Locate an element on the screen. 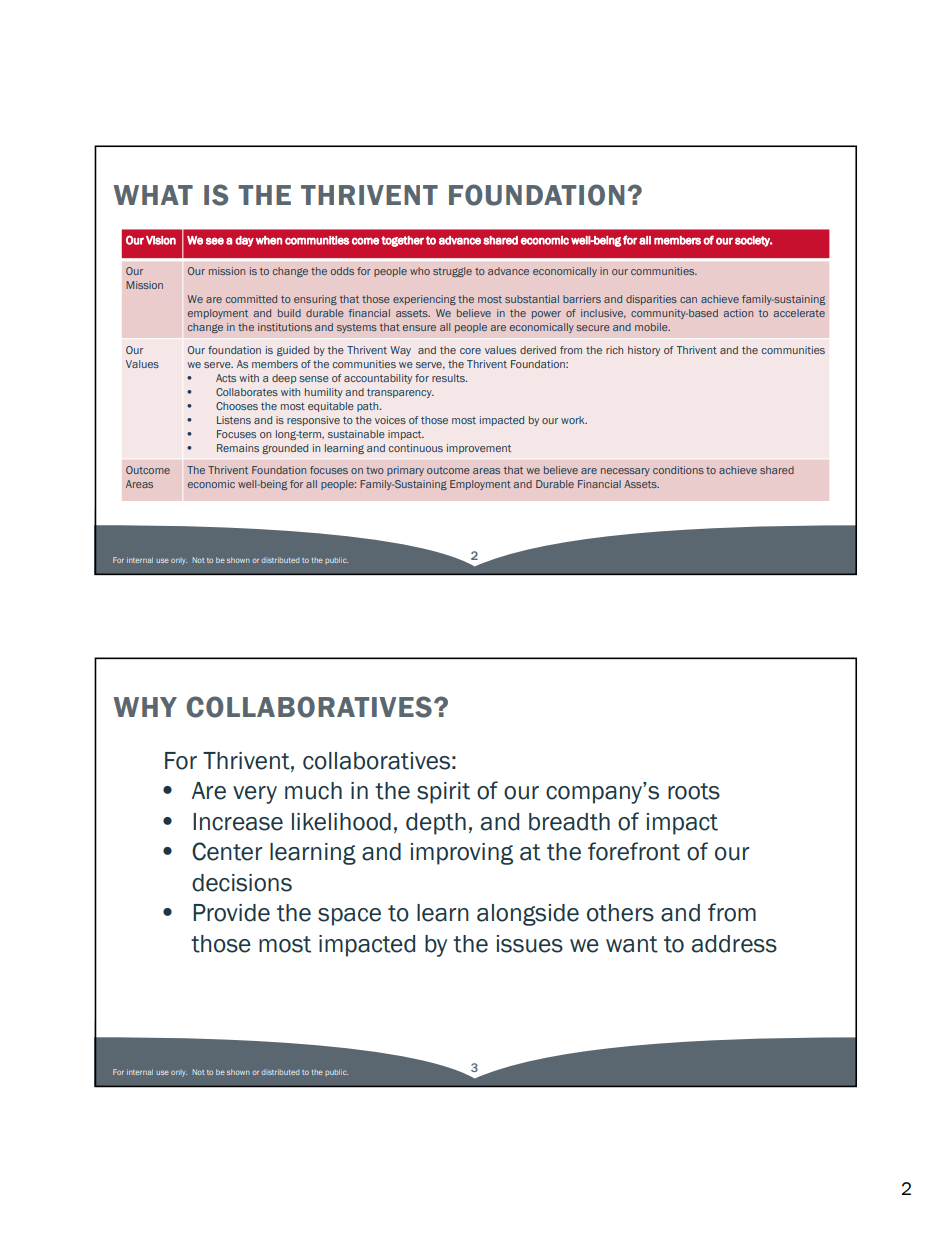 This screenshot has width=952, height=1233. issues is located at coordinates (530, 944).
